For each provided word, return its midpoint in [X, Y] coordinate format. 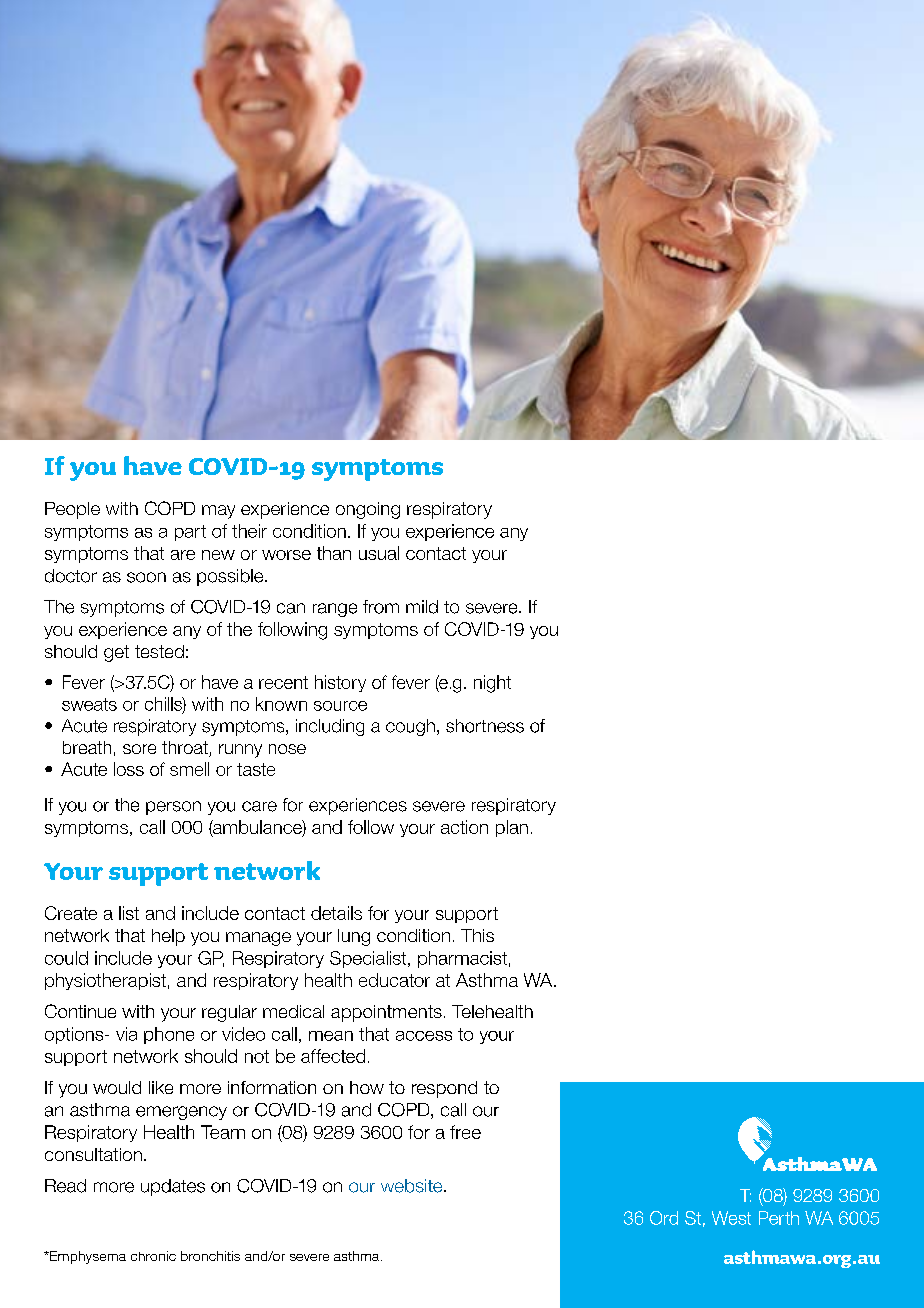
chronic [153, 1256]
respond [444, 1089]
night [492, 684]
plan [512, 828]
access [424, 1036]
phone [169, 1035]
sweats [89, 704]
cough [410, 727]
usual [379, 553]
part [190, 533]
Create [71, 913]
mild [422, 607]
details [336, 913]
